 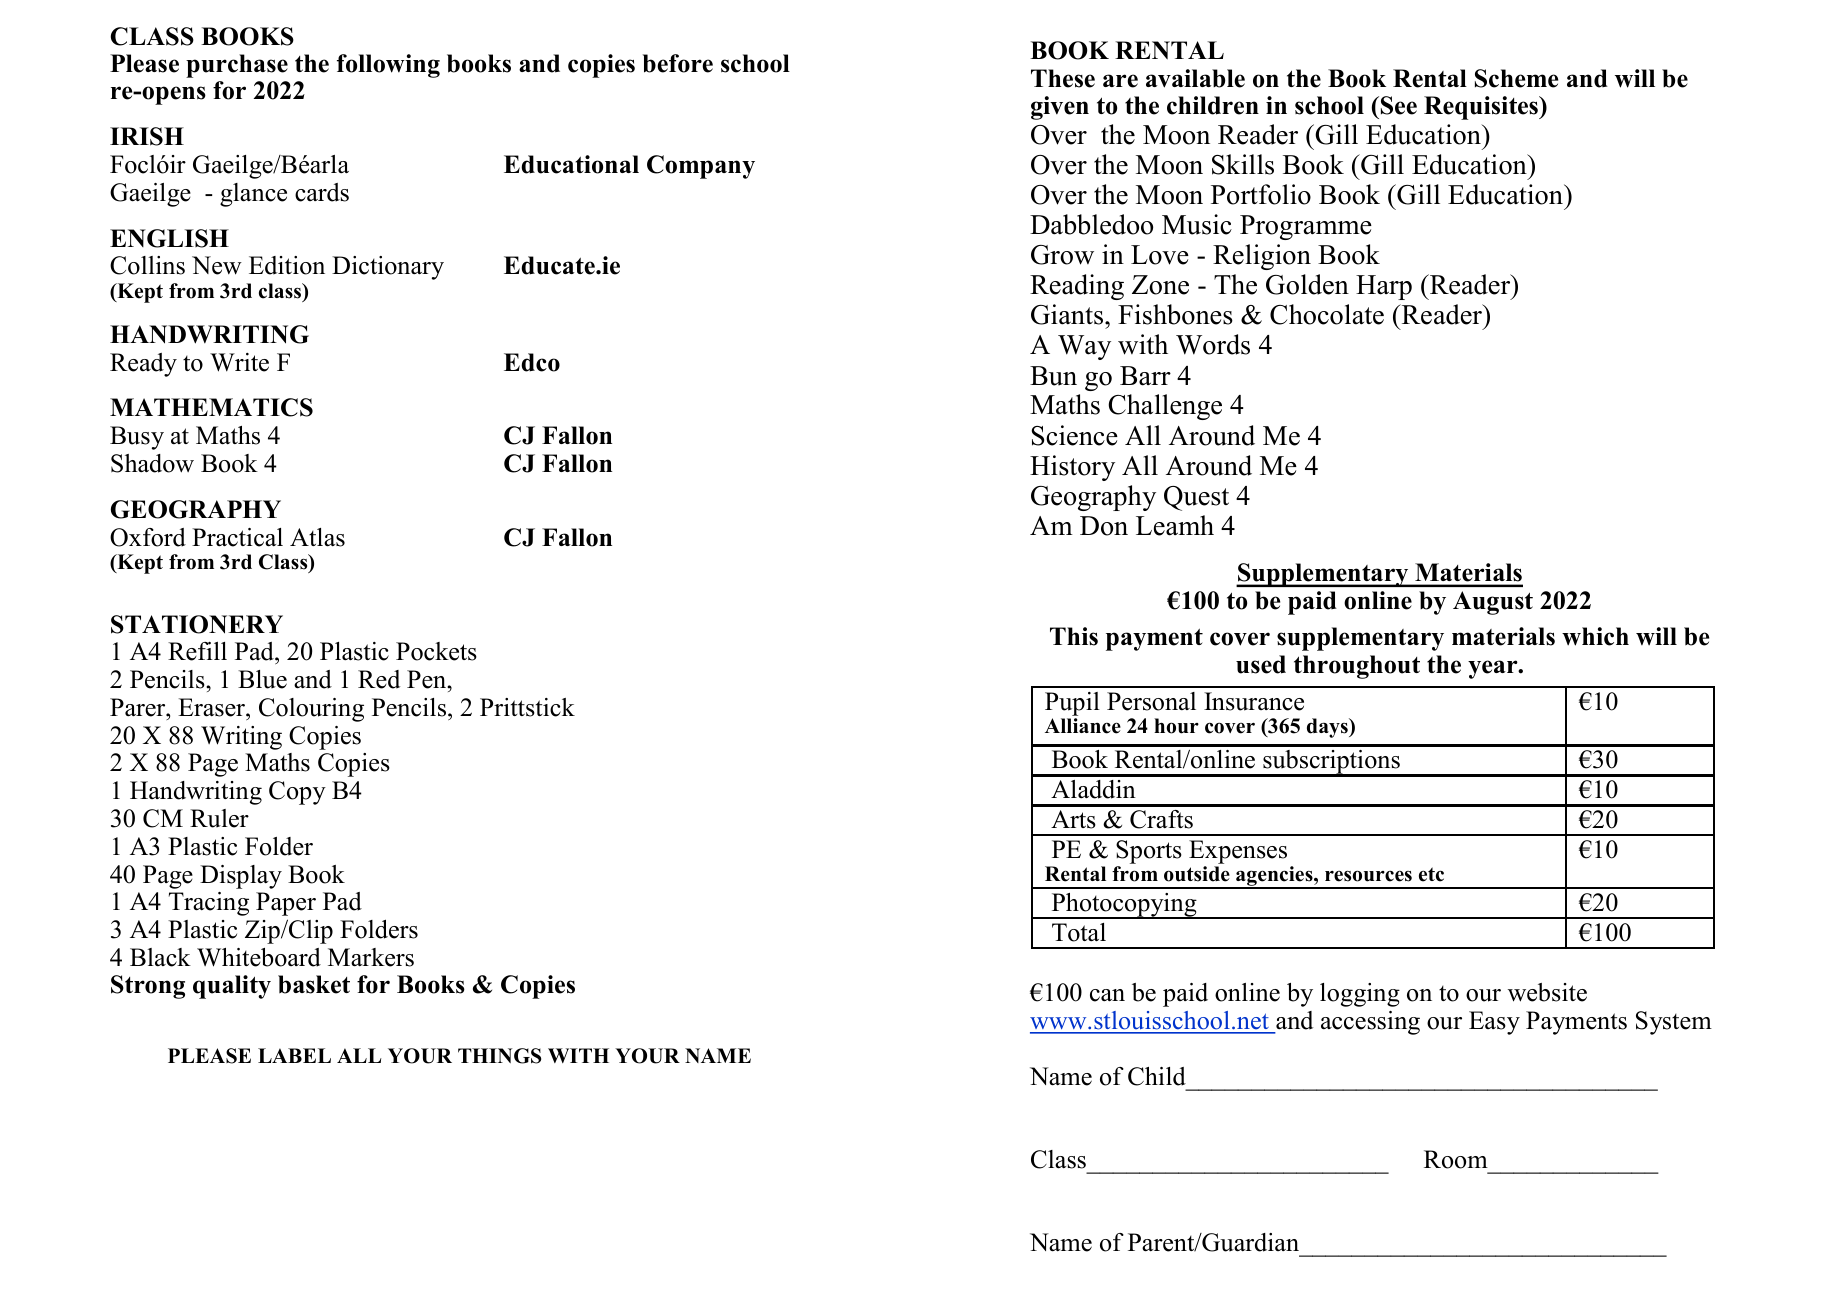 What do you see at coordinates (388, 66) in the screenshot?
I see `following` at bounding box center [388, 66].
